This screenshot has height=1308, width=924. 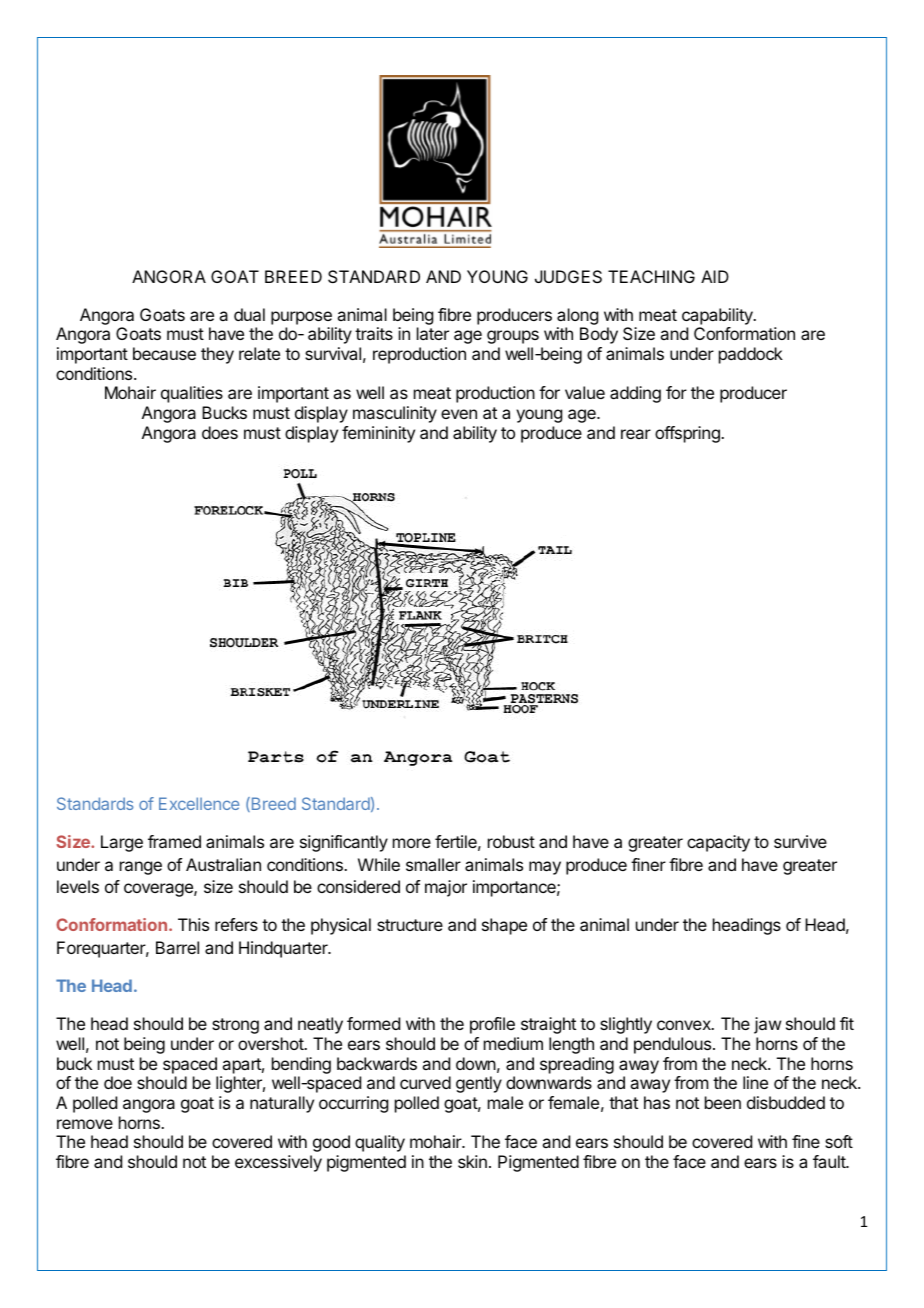 What do you see at coordinates (85, 1124) in the screenshot?
I see `remove` at bounding box center [85, 1124].
